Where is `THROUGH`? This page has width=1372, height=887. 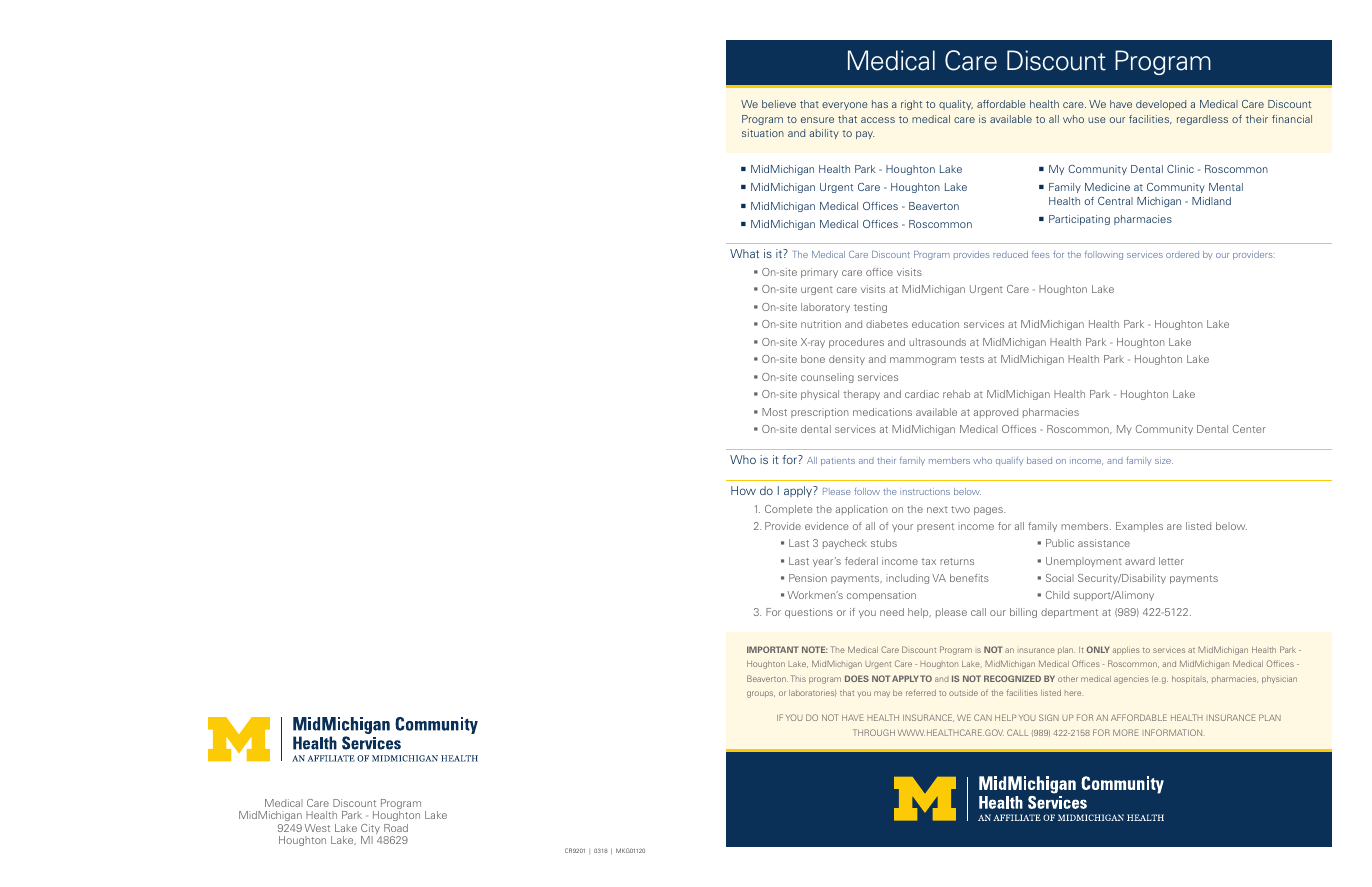
THROUGH is located at coordinates (874, 732).
